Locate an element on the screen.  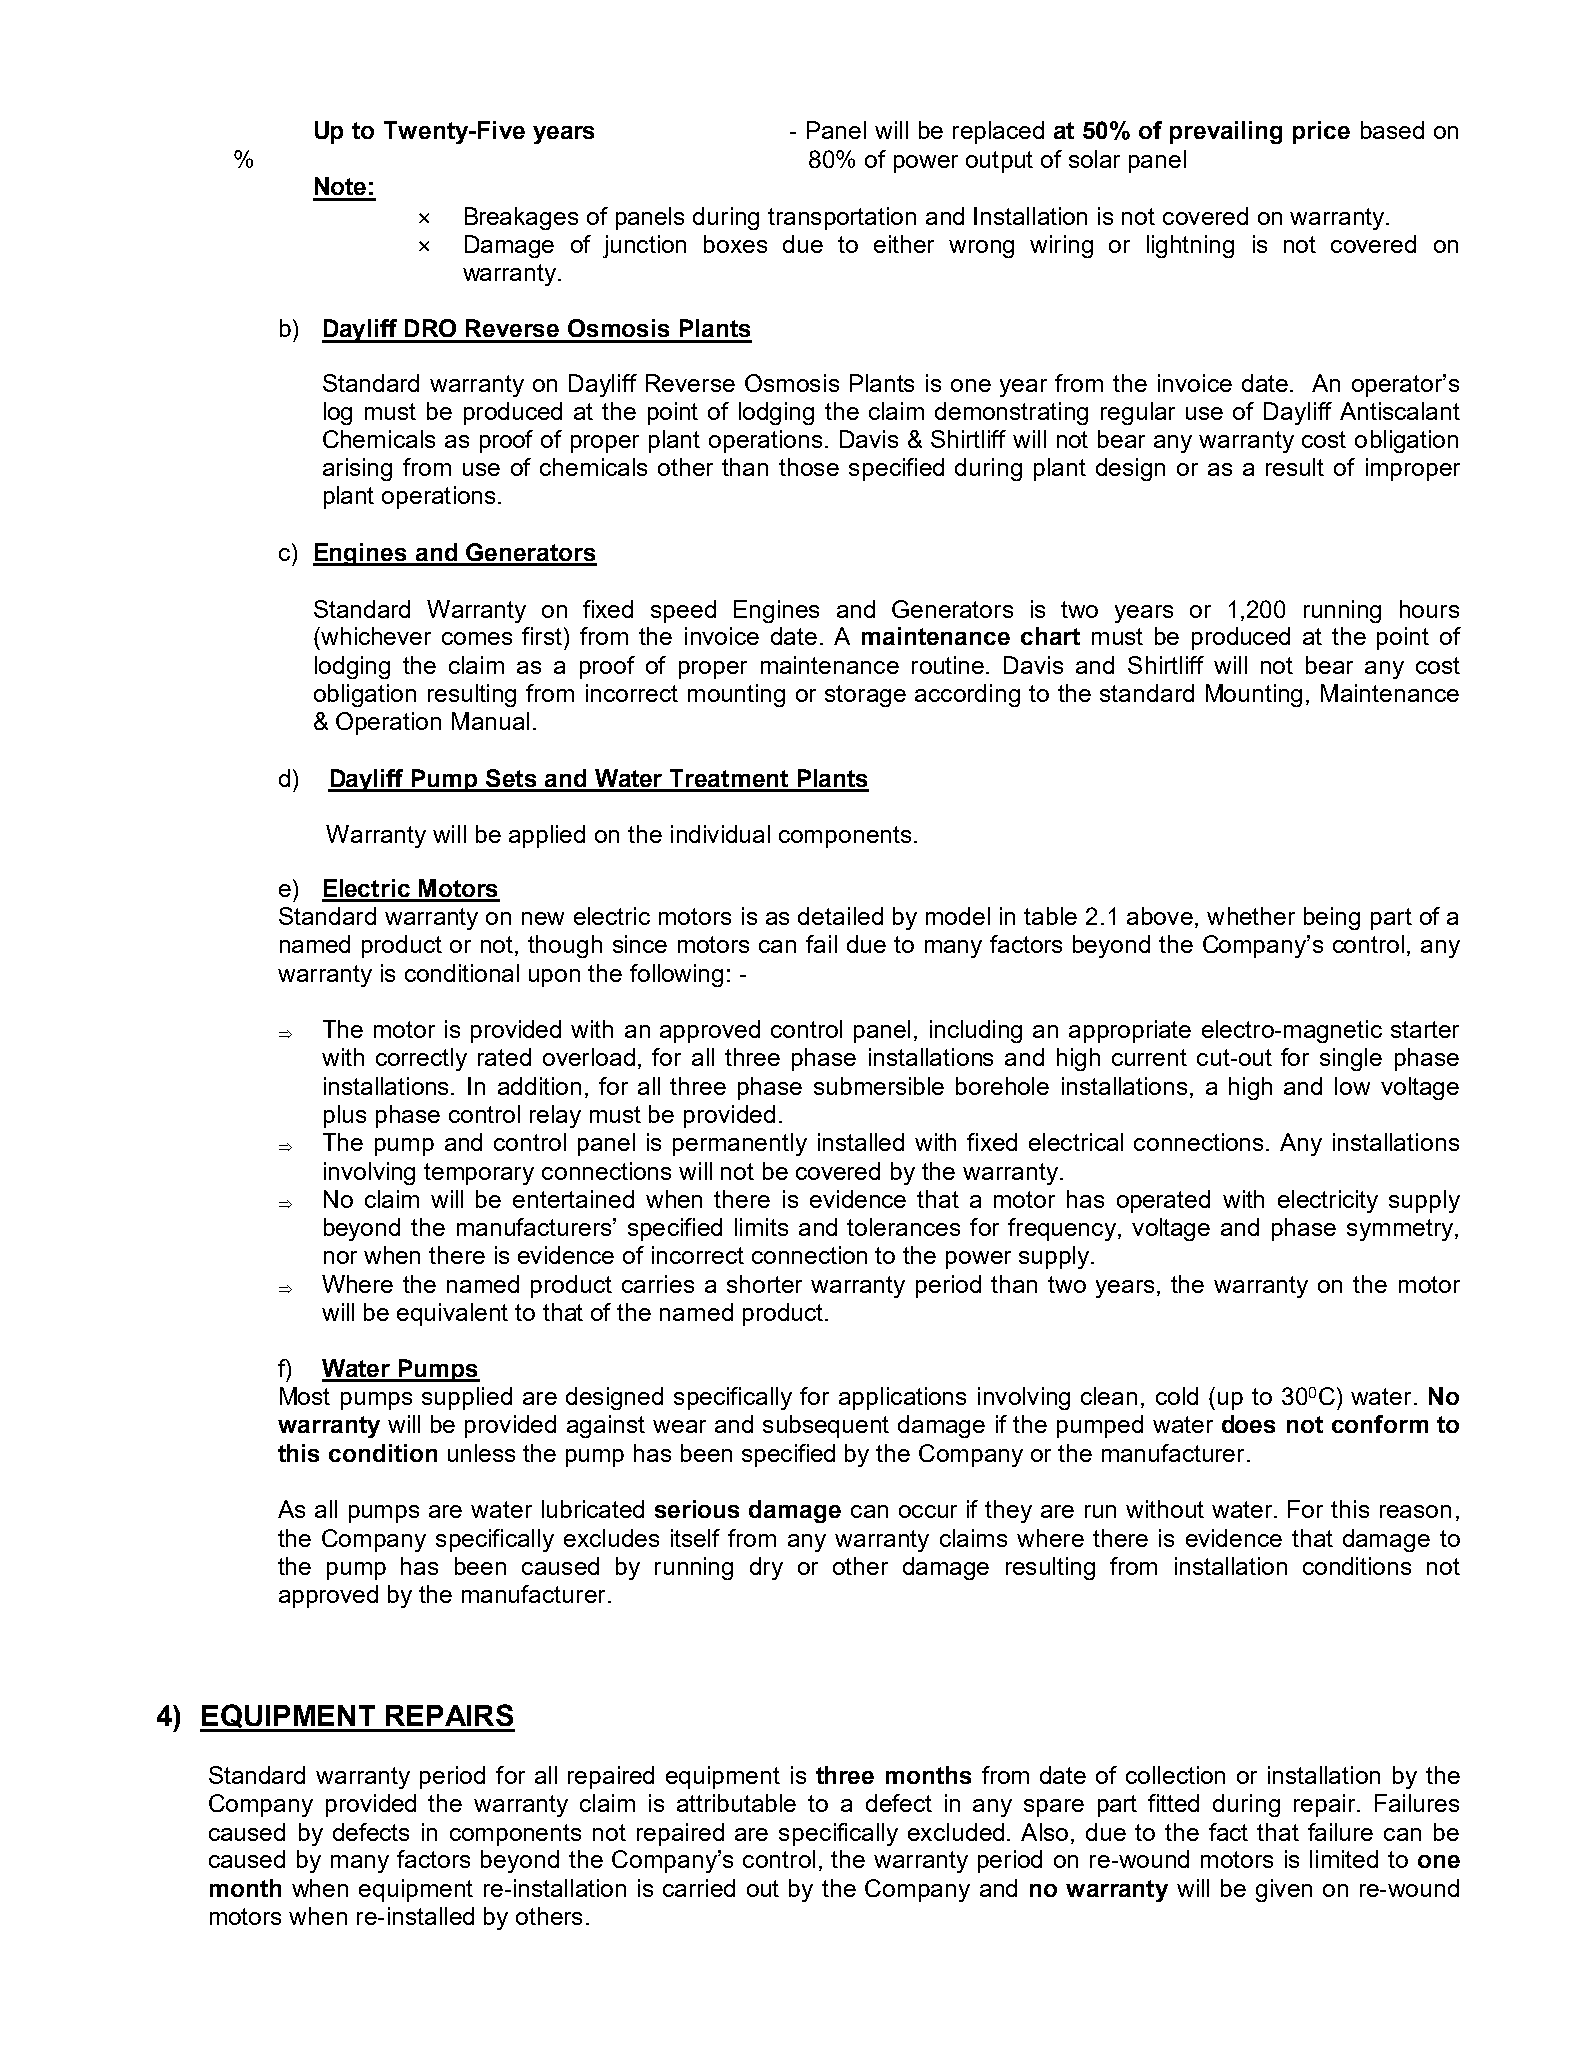
subsequent is located at coordinates (826, 1426).
